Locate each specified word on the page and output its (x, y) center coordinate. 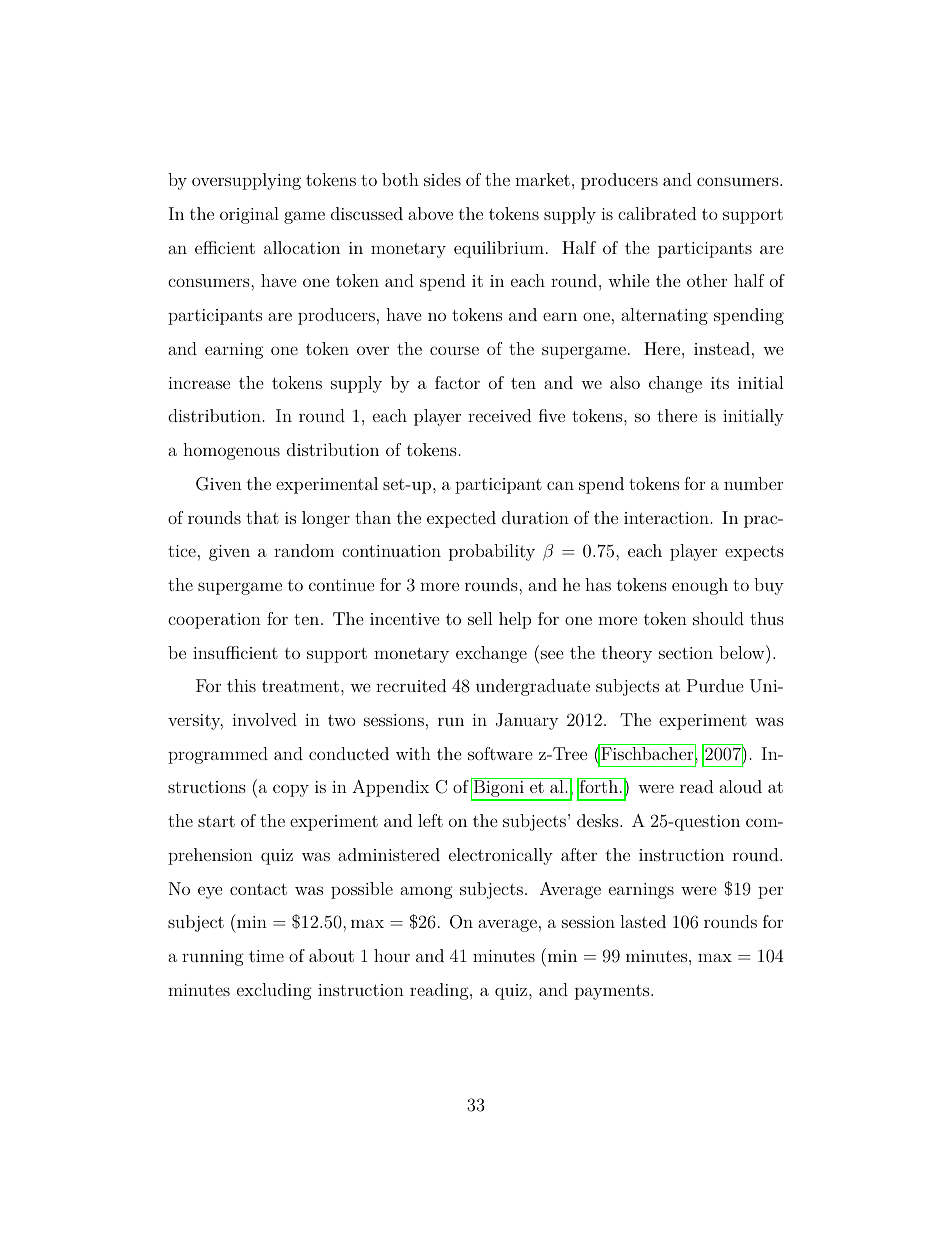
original (249, 215)
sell (480, 618)
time (266, 956)
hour (392, 955)
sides (442, 179)
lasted (643, 921)
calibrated (657, 213)
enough (700, 586)
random (304, 550)
